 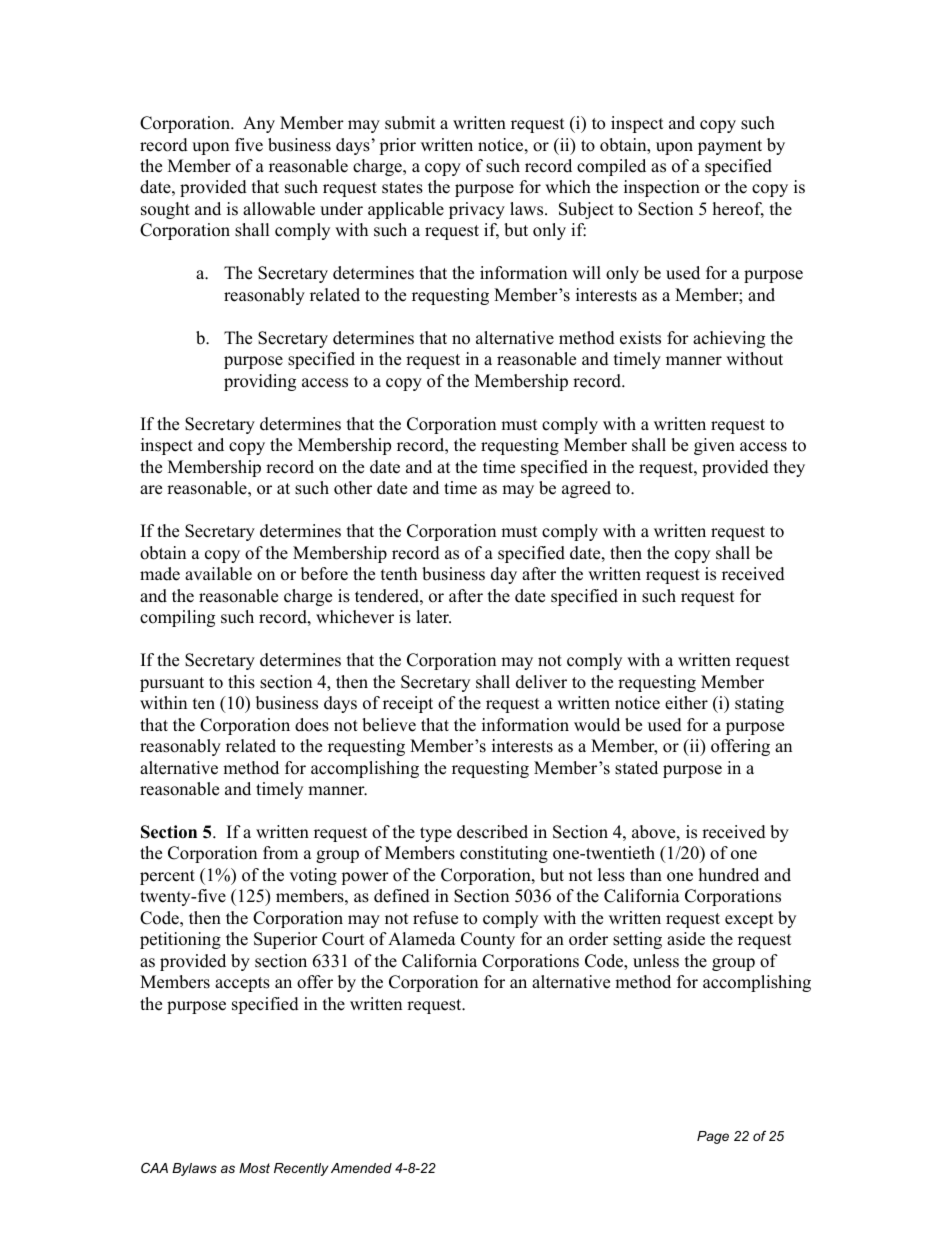 What do you see at coordinates (586, 489) in the screenshot?
I see `agreed` at bounding box center [586, 489].
